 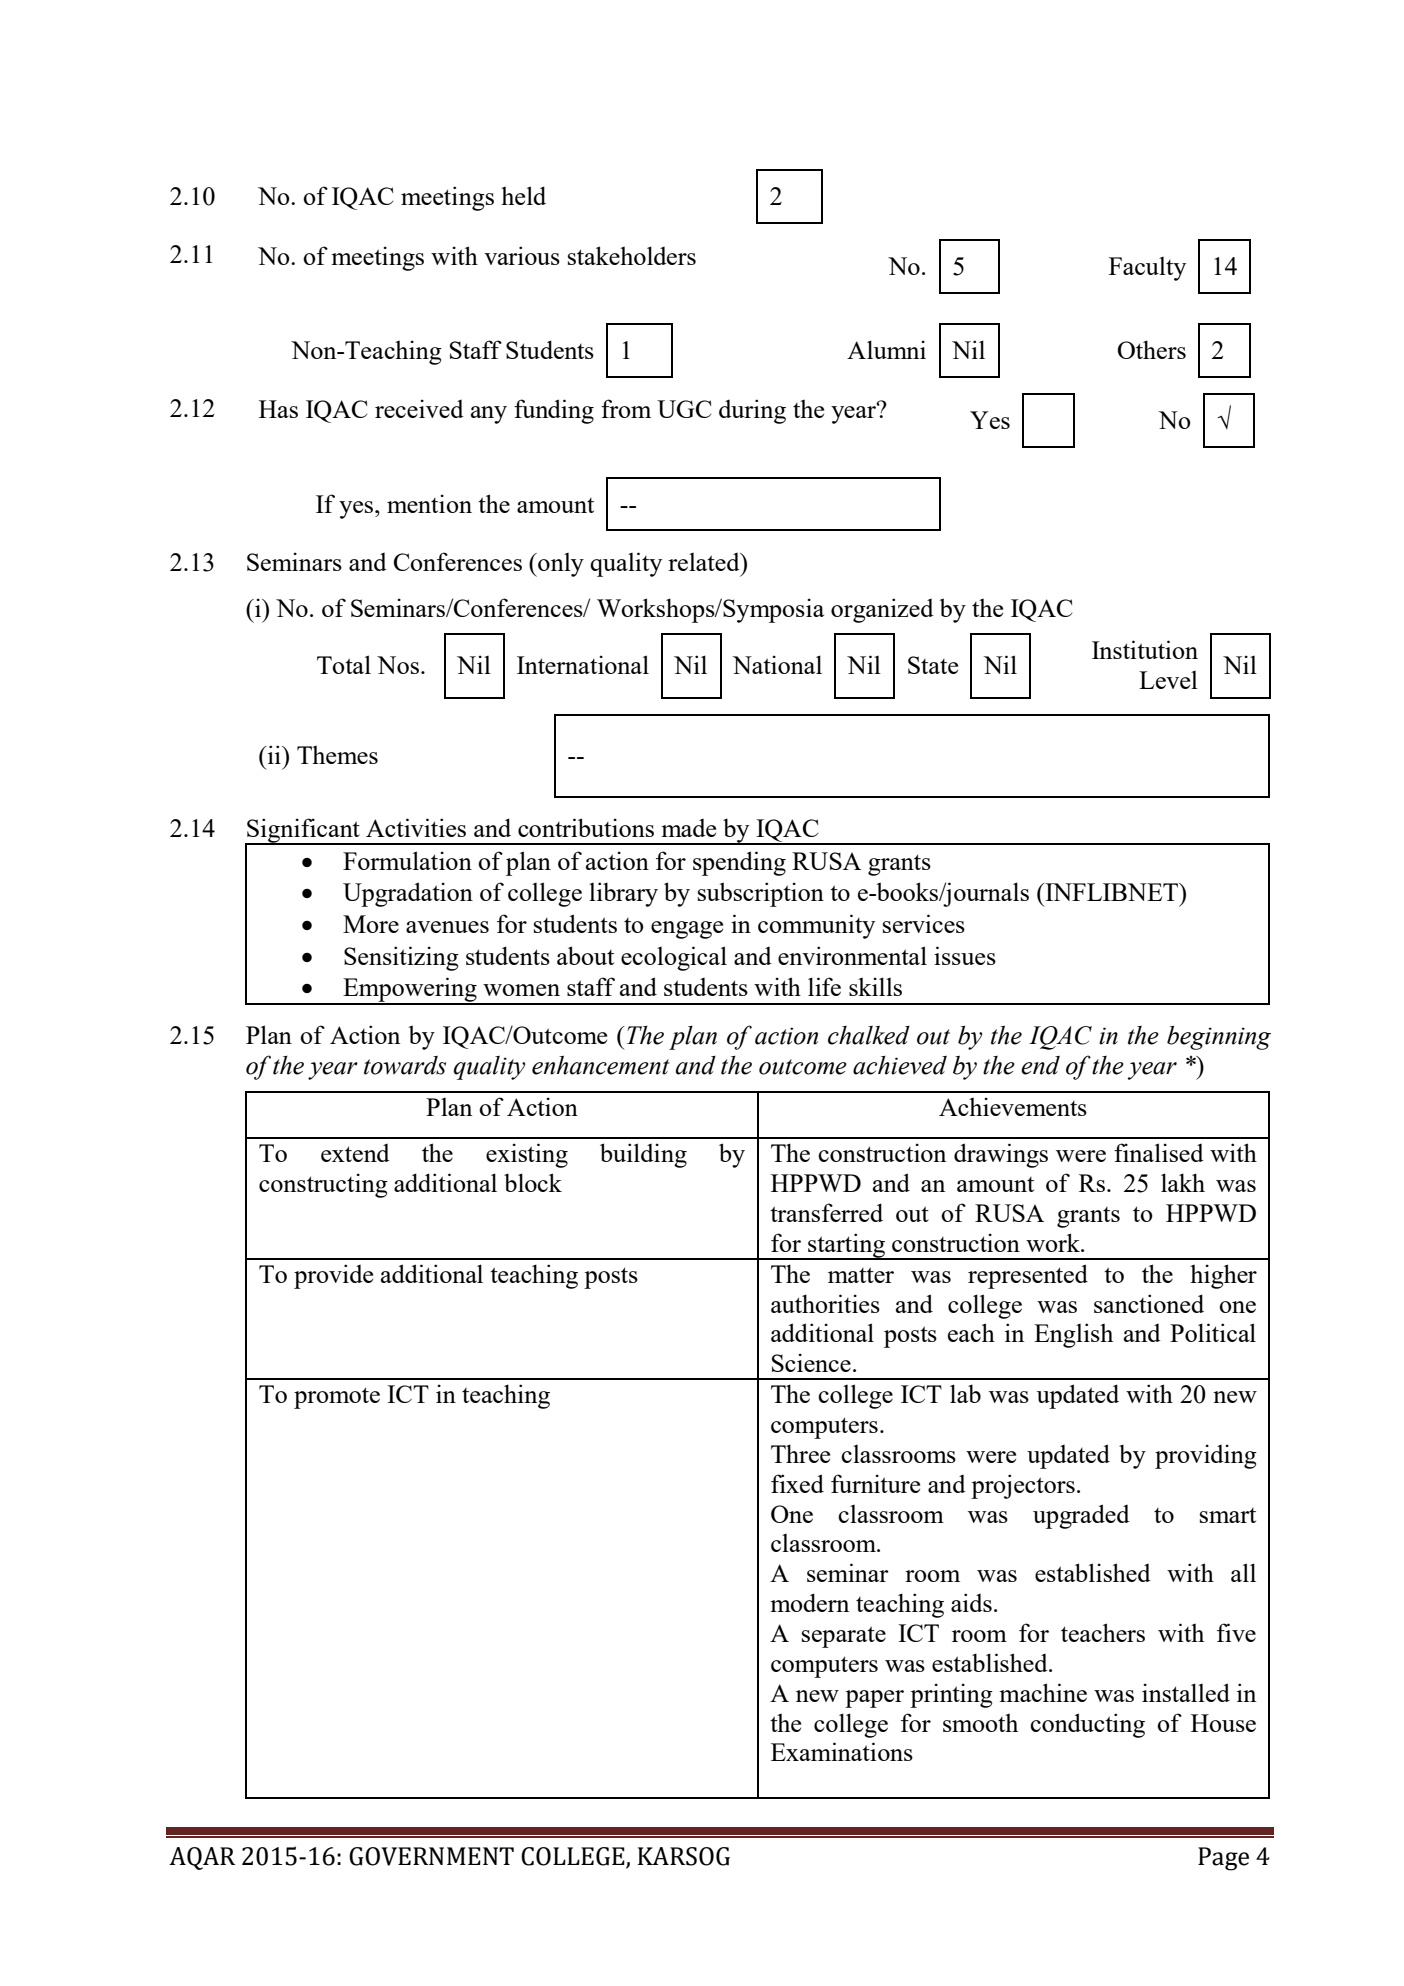 I want to click on promote, so click(x=337, y=1398).
